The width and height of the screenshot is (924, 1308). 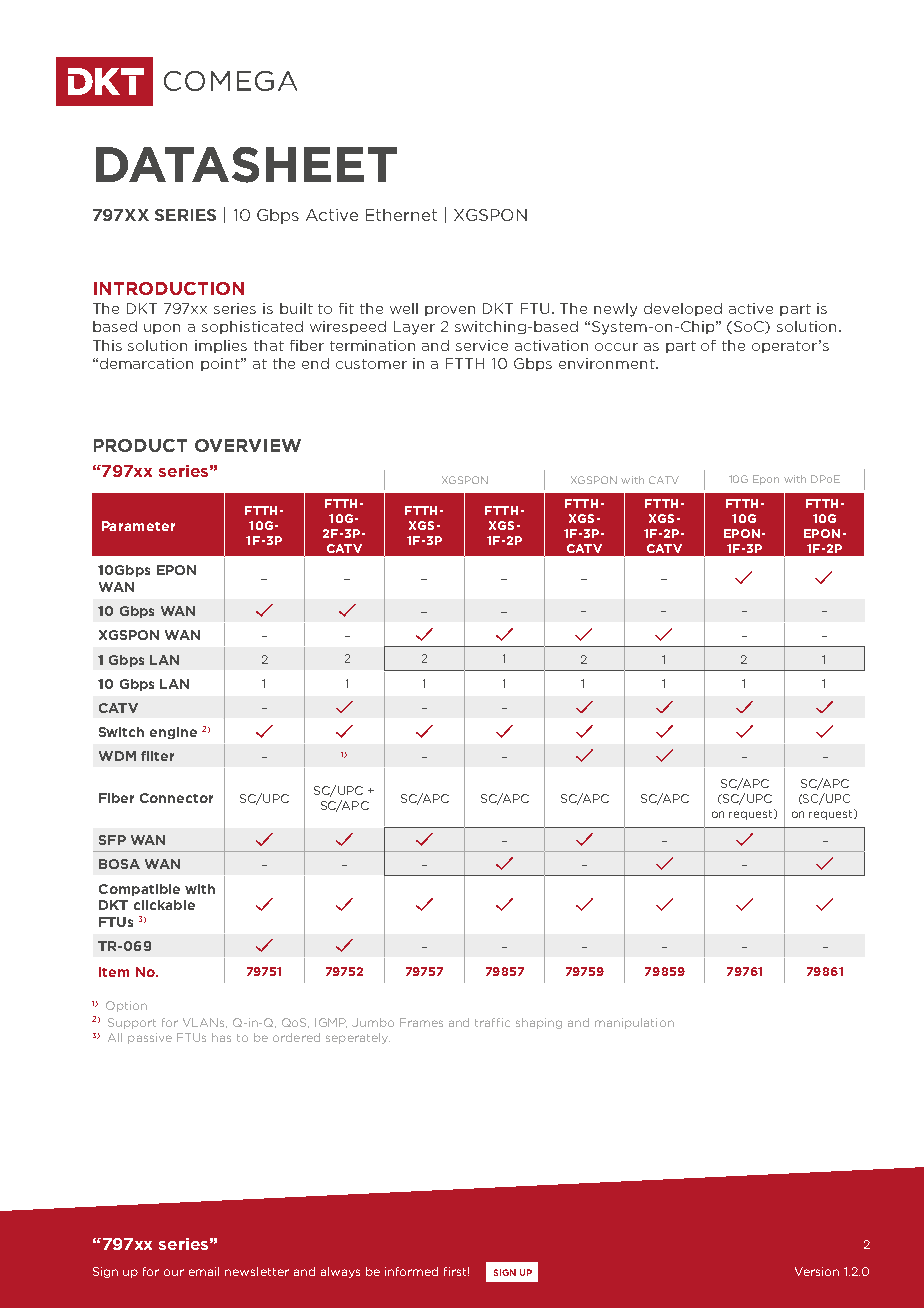 I want to click on engine, so click(x=173, y=733).
